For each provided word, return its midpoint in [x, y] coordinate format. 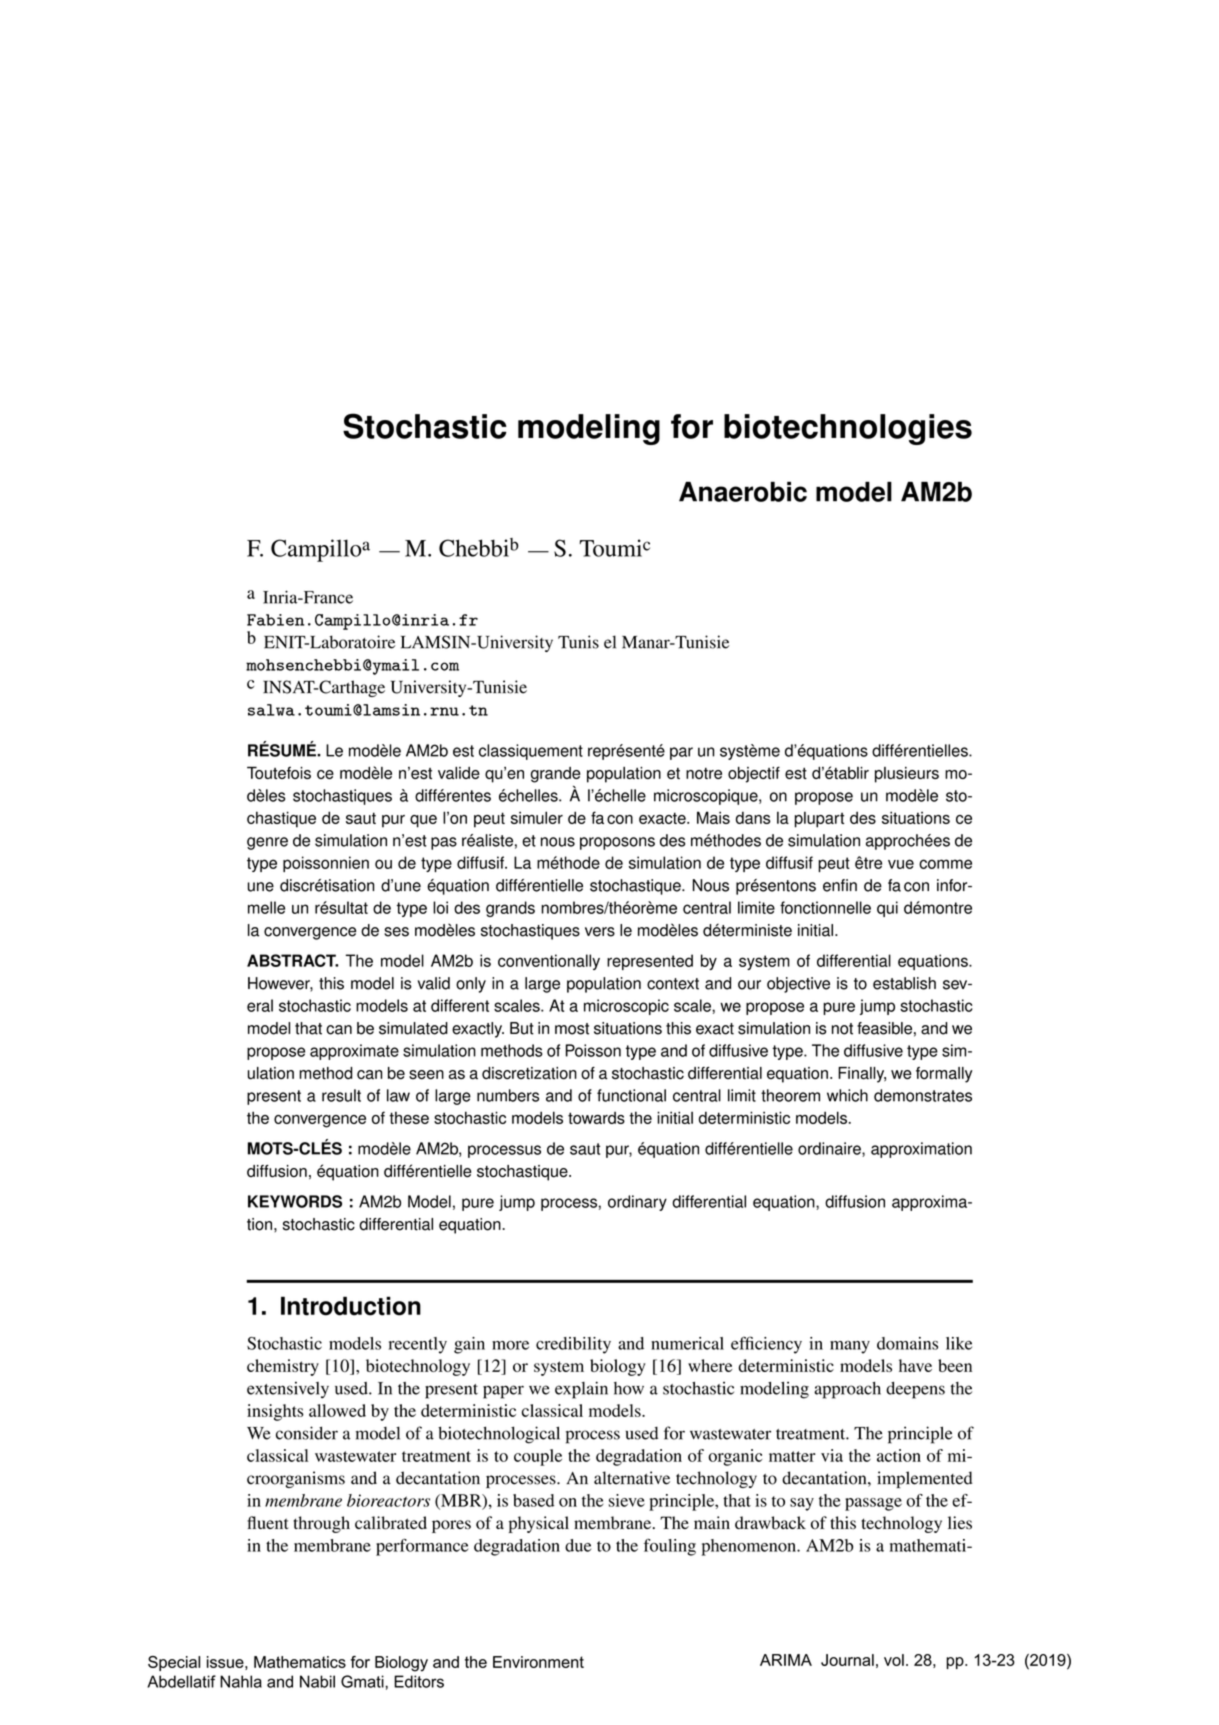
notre [704, 773]
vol [894, 1660]
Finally [862, 1075]
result [341, 1095]
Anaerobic [743, 492]
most [572, 1029]
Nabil [317, 1681]
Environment [538, 1662]
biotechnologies [848, 429]
